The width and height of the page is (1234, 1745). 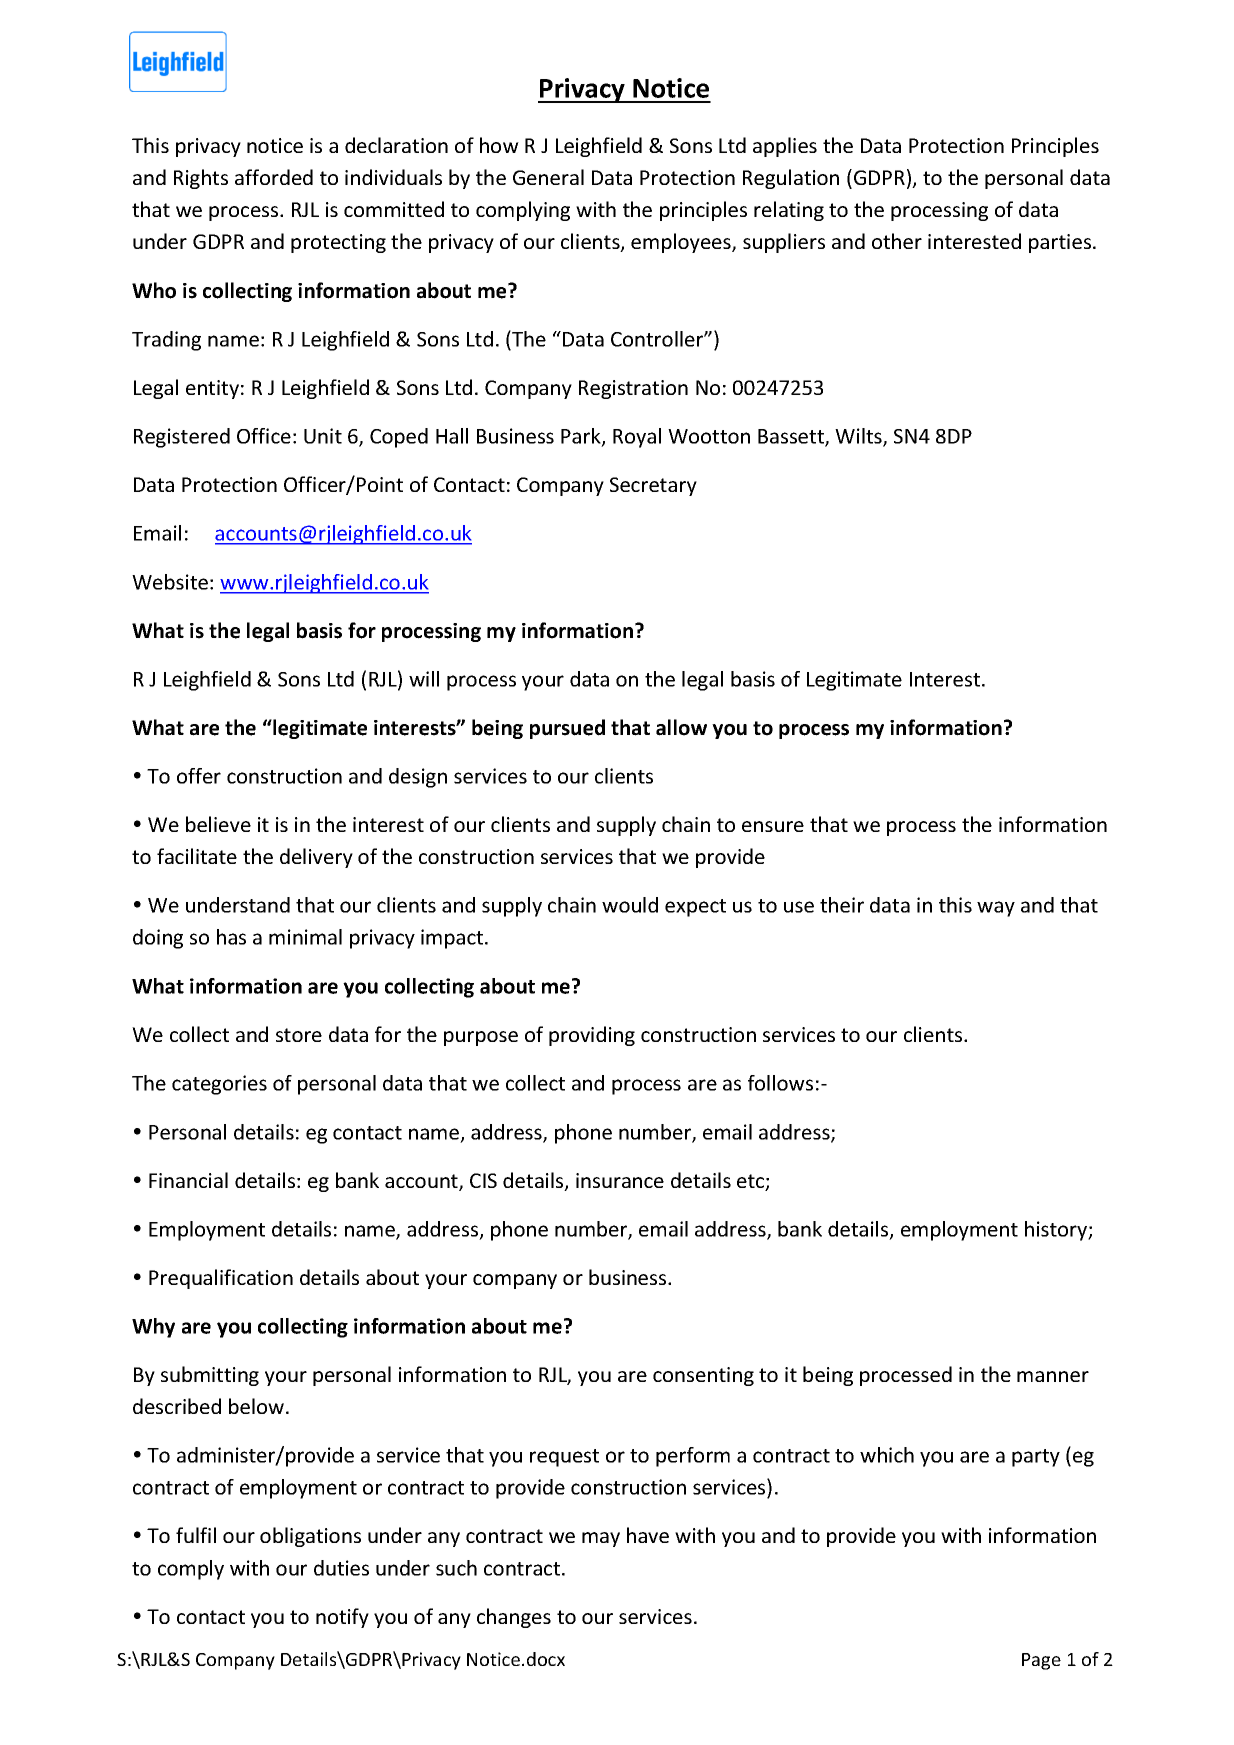 I want to click on may, so click(x=601, y=1539).
